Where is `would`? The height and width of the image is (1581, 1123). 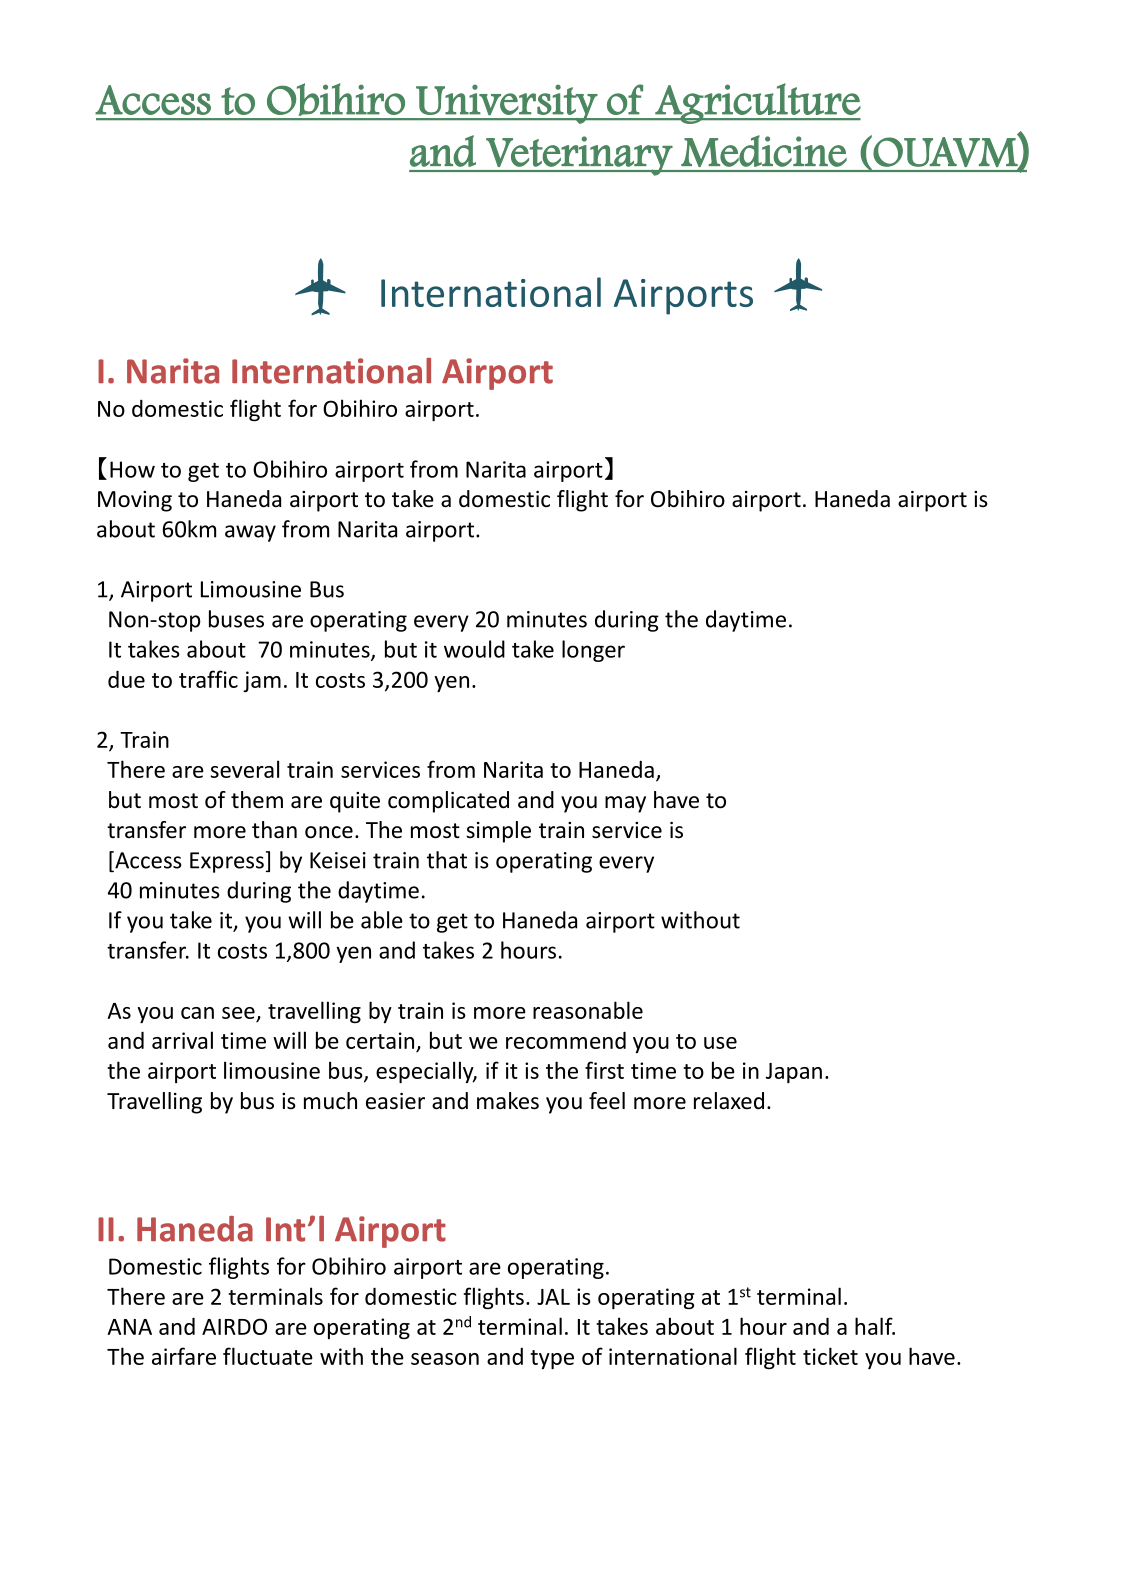 would is located at coordinates (474, 649).
